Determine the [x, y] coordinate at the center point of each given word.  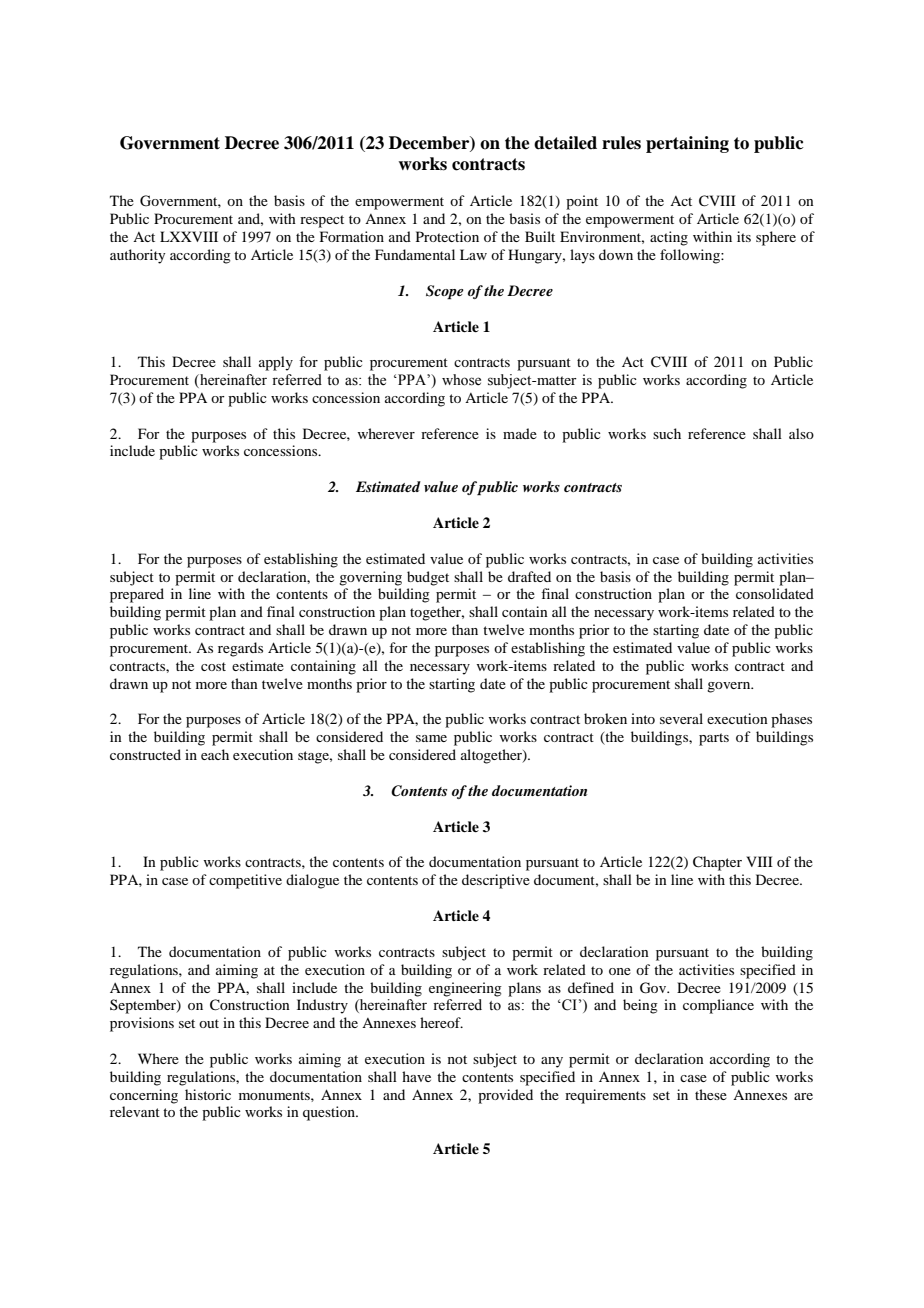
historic [208, 1094]
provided [505, 1096]
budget [428, 578]
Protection [447, 236]
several [681, 718]
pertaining [687, 144]
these [711, 1094]
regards [240, 649]
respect [322, 221]
